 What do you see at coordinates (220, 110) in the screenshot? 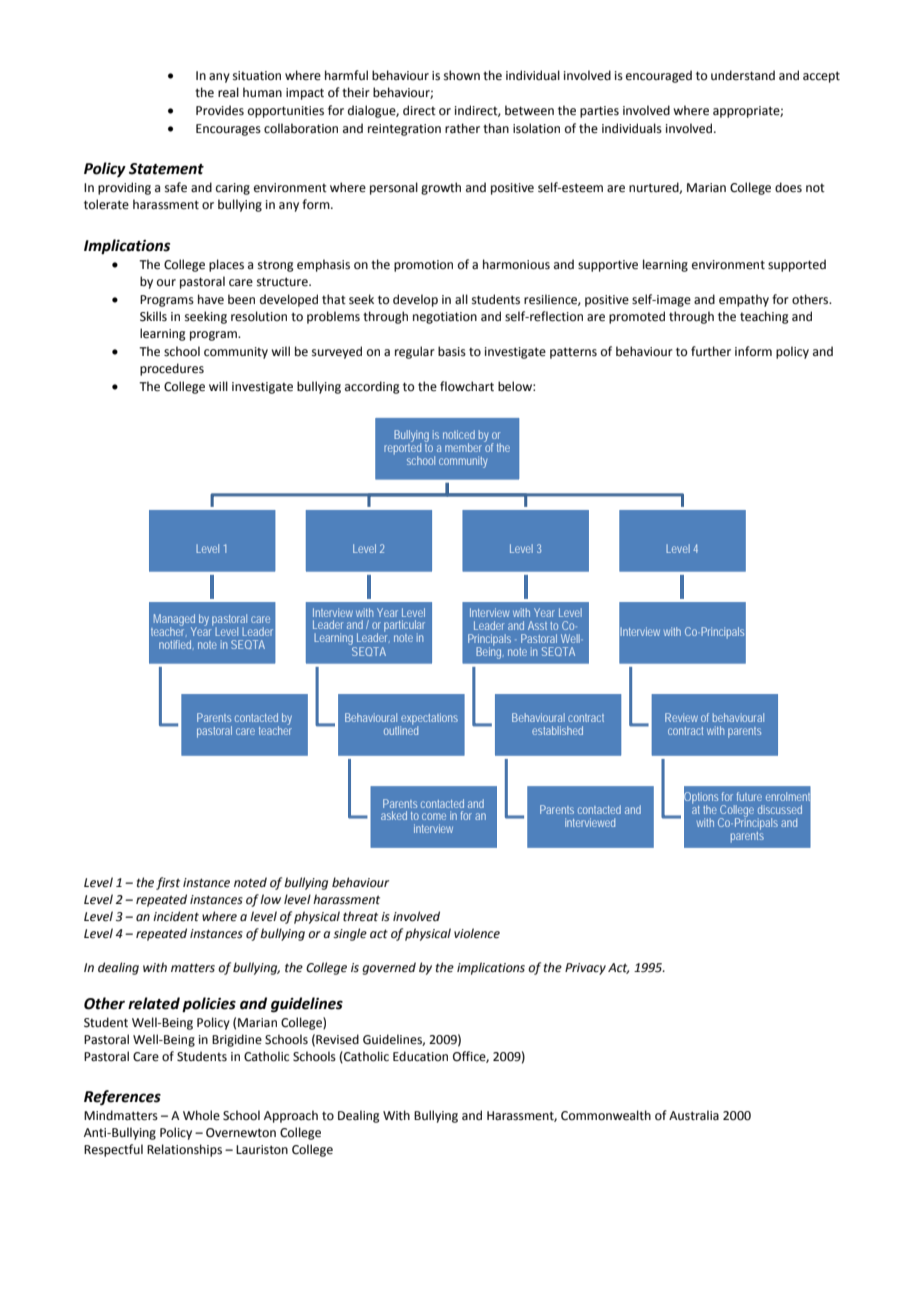
I see `Provides` at bounding box center [220, 110].
